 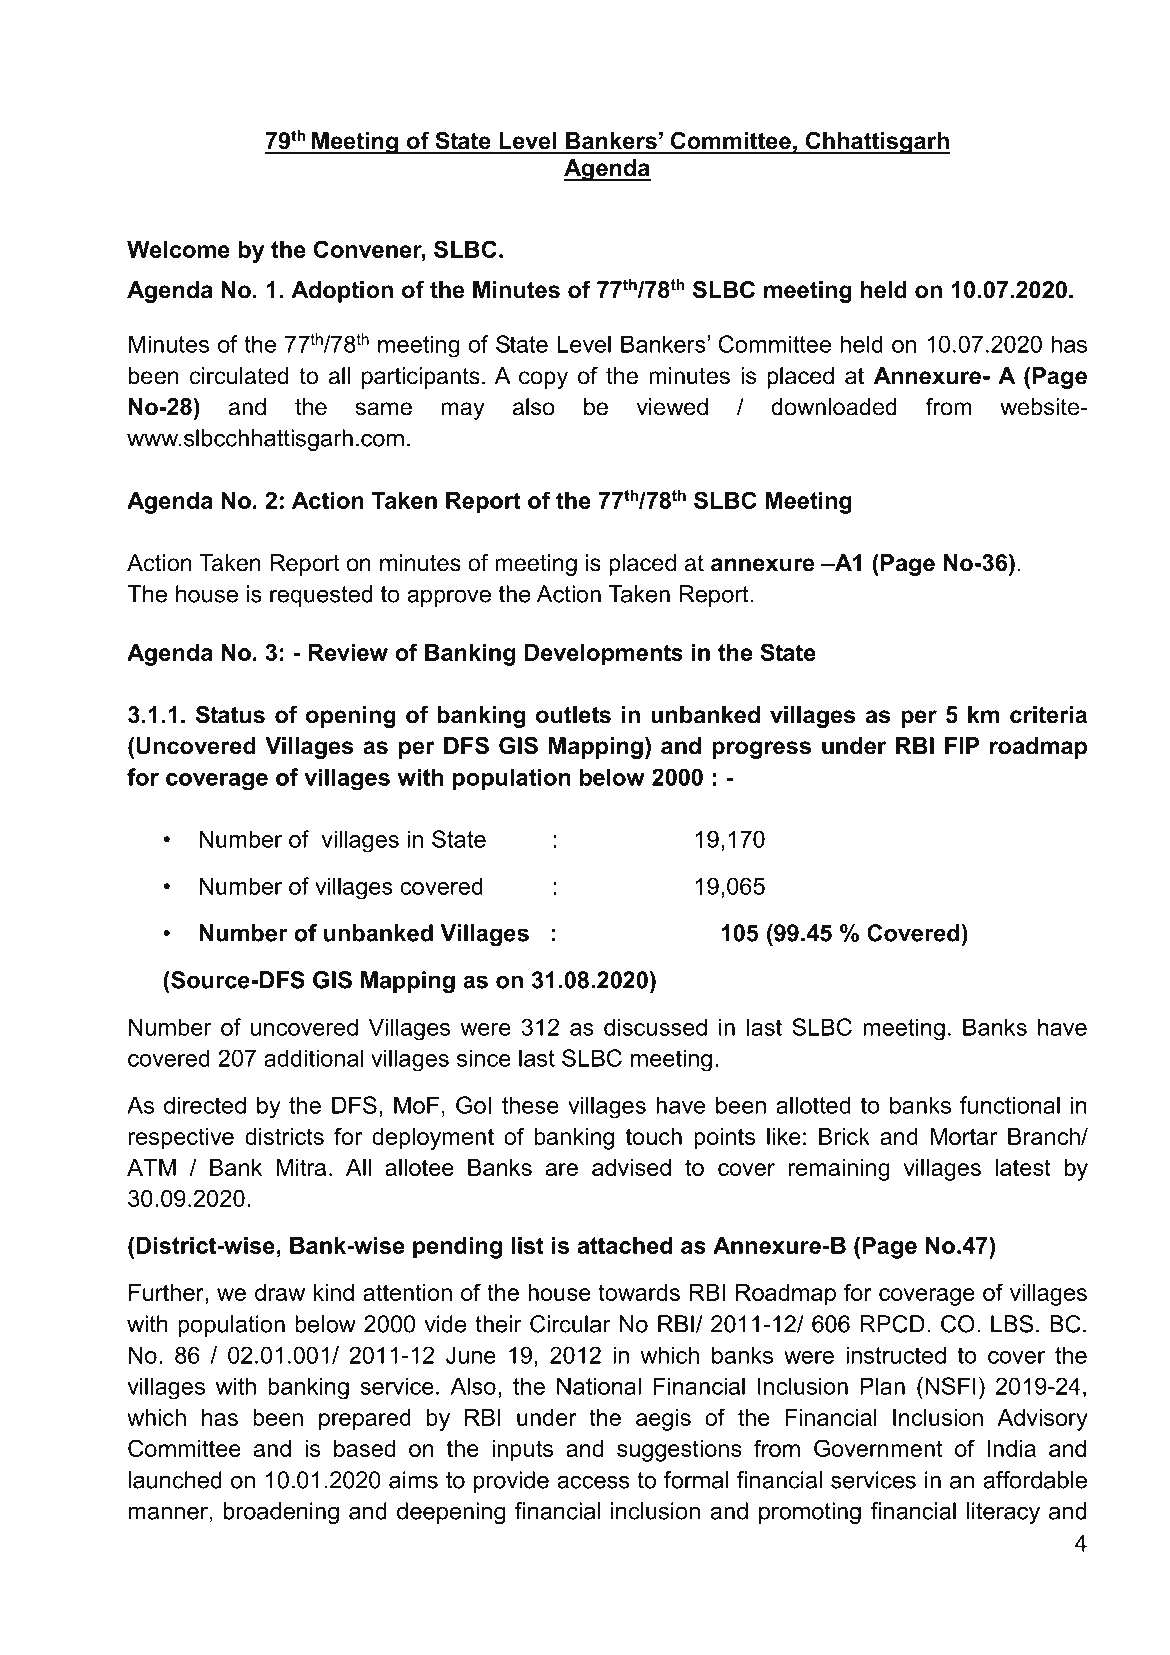 I want to click on progress, so click(x=761, y=750).
